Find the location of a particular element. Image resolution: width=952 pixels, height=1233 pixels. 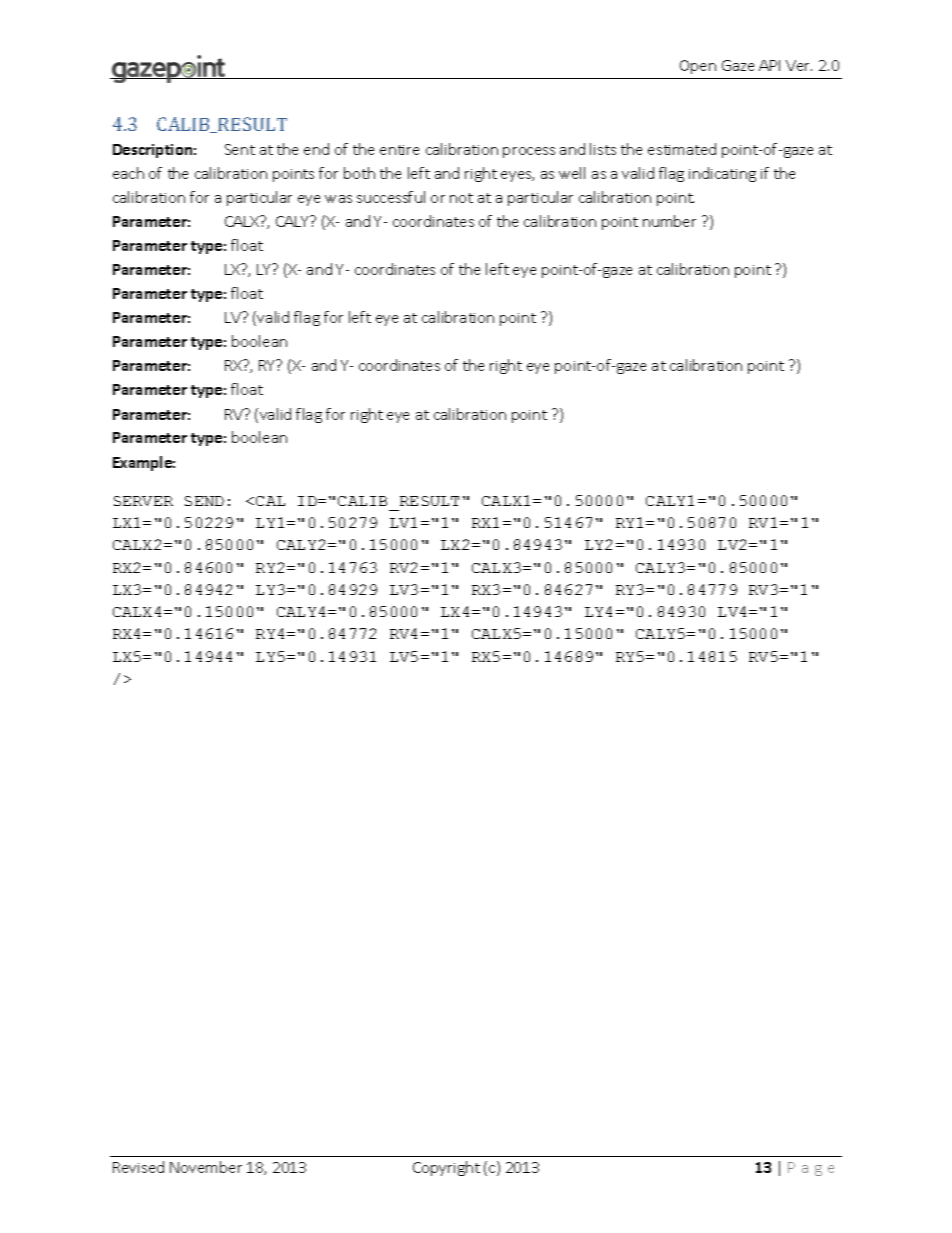

SERVER is located at coordinates (143, 501).
